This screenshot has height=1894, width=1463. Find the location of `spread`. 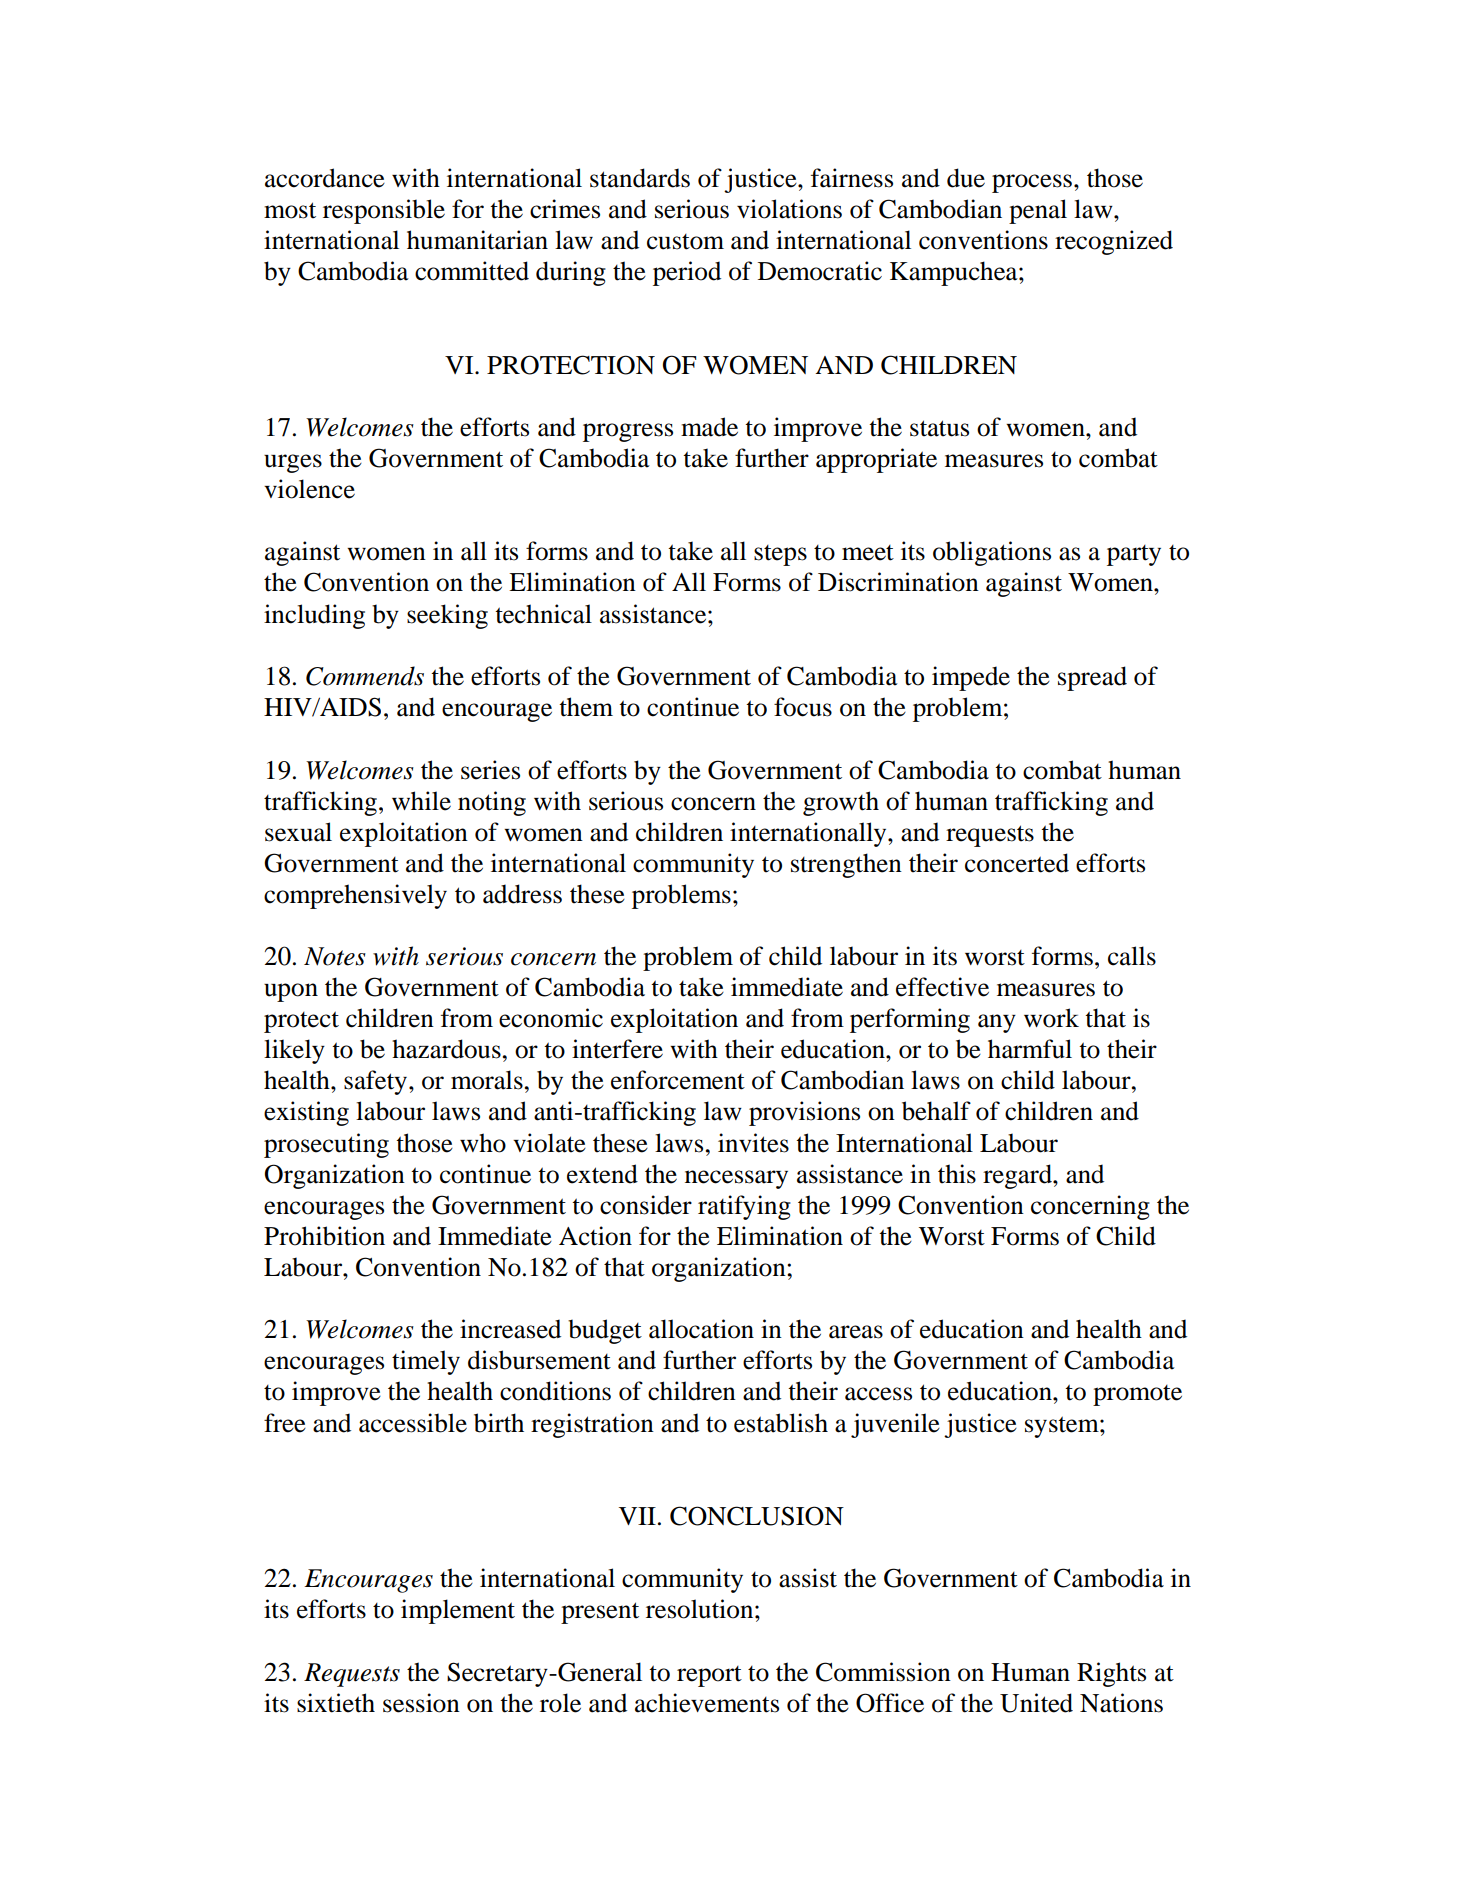

spread is located at coordinates (1092, 678).
